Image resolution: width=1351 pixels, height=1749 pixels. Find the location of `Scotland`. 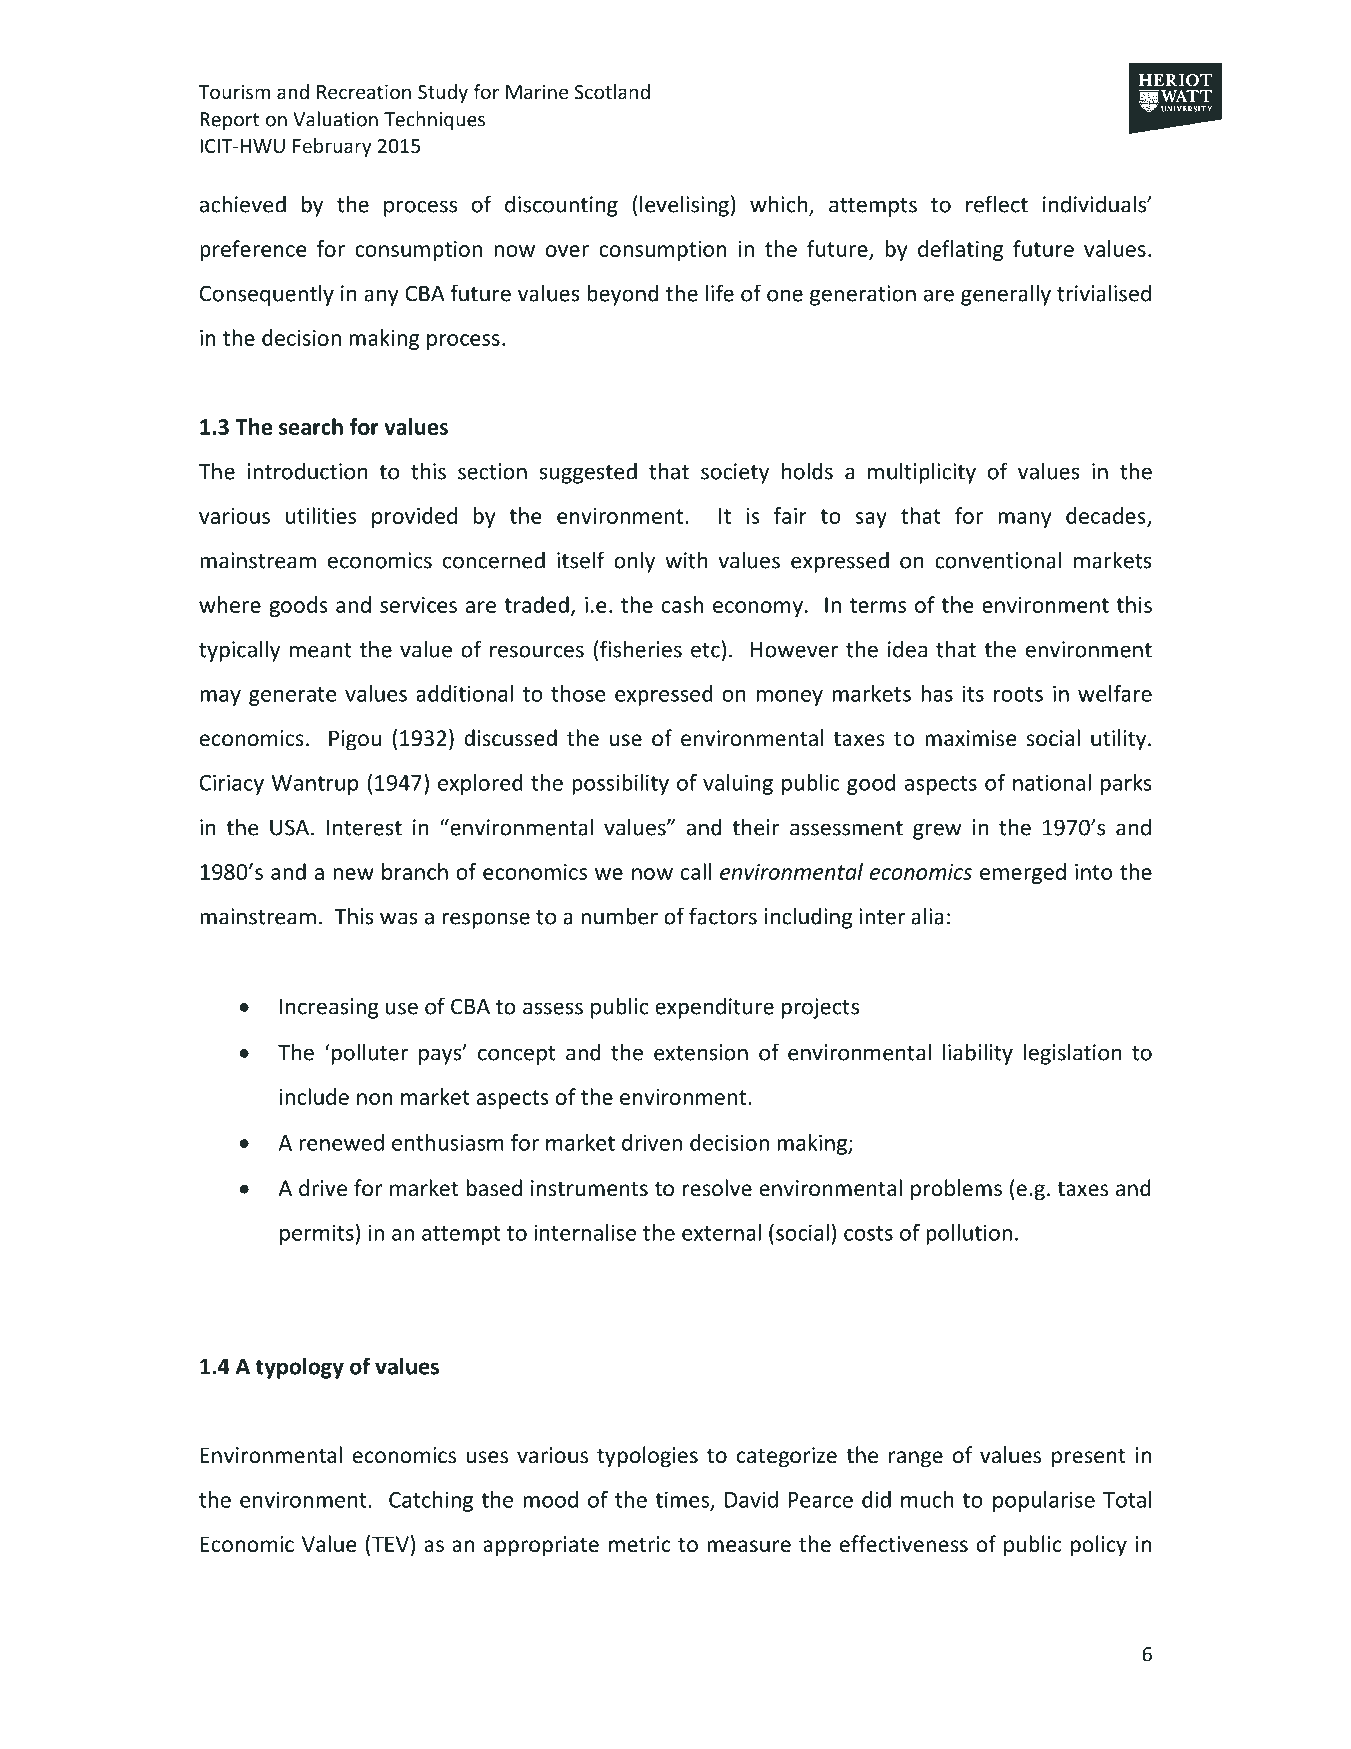

Scotland is located at coordinates (612, 91).
